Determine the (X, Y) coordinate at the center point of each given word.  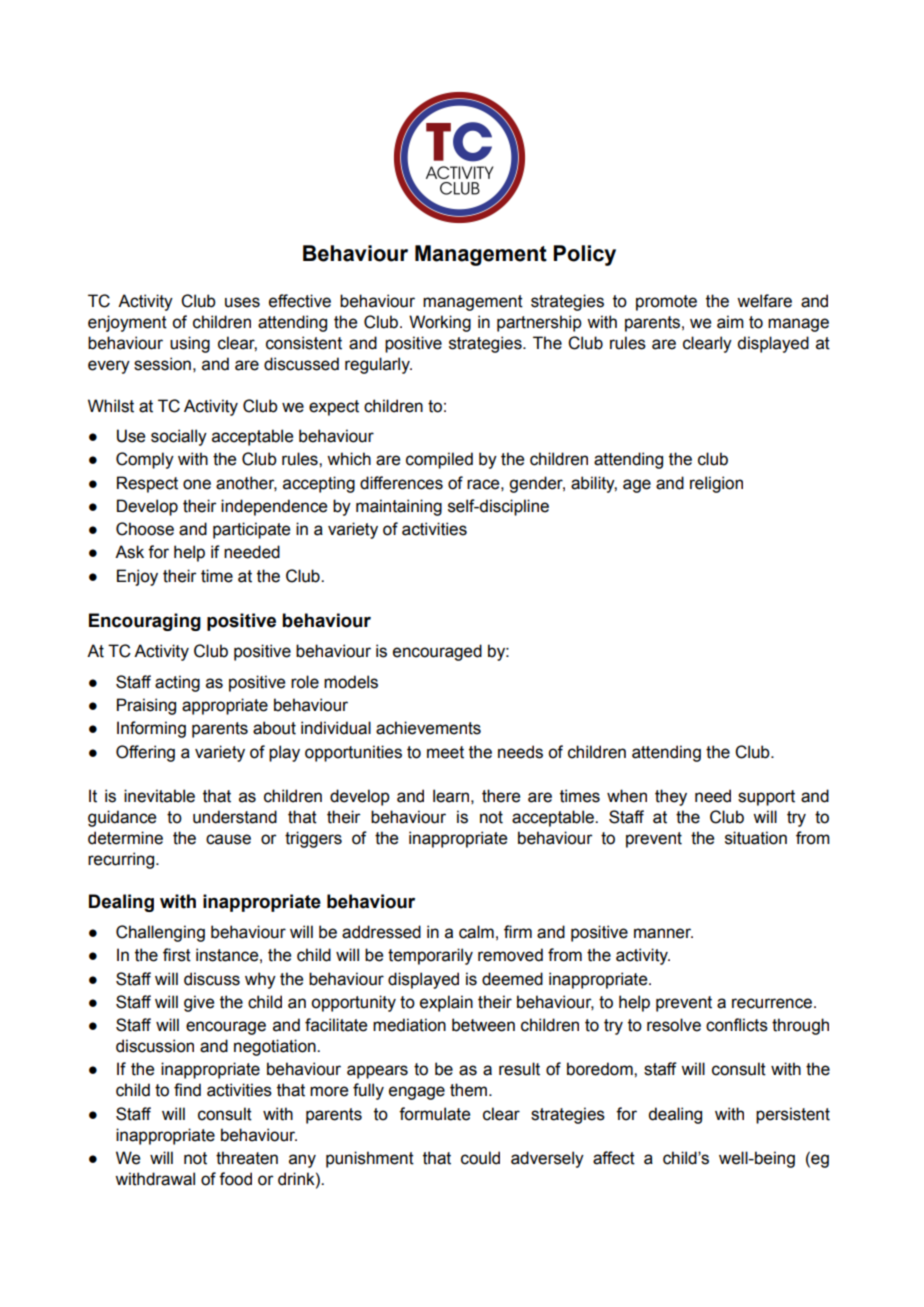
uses (242, 302)
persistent (793, 1115)
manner (663, 933)
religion (716, 484)
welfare (764, 301)
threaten (247, 1158)
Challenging (160, 933)
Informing (151, 729)
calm (476, 932)
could (480, 1158)
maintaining (399, 507)
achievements (428, 728)
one (197, 484)
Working (440, 323)
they (671, 797)
